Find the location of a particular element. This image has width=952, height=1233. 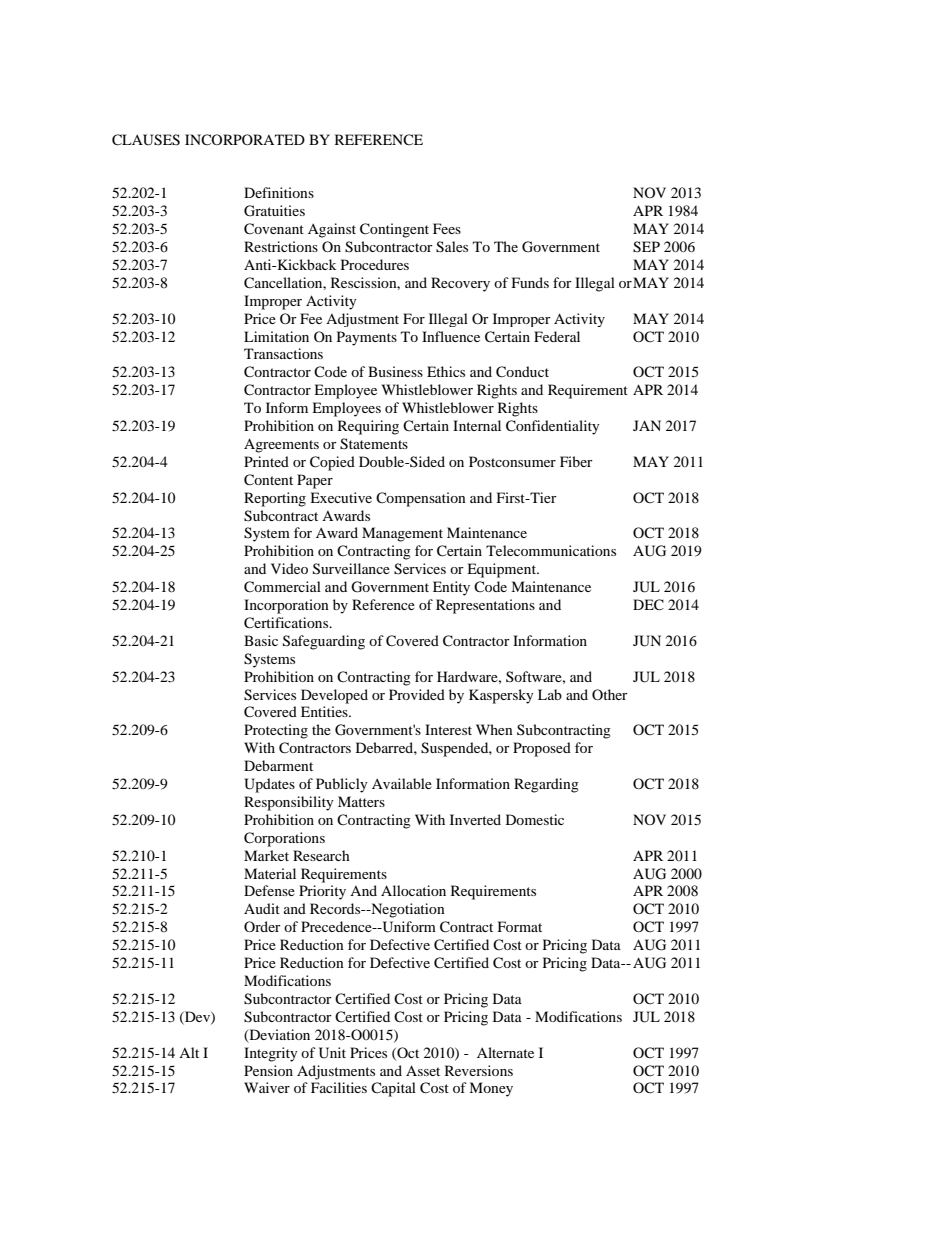

SEP is located at coordinates (646, 247).
